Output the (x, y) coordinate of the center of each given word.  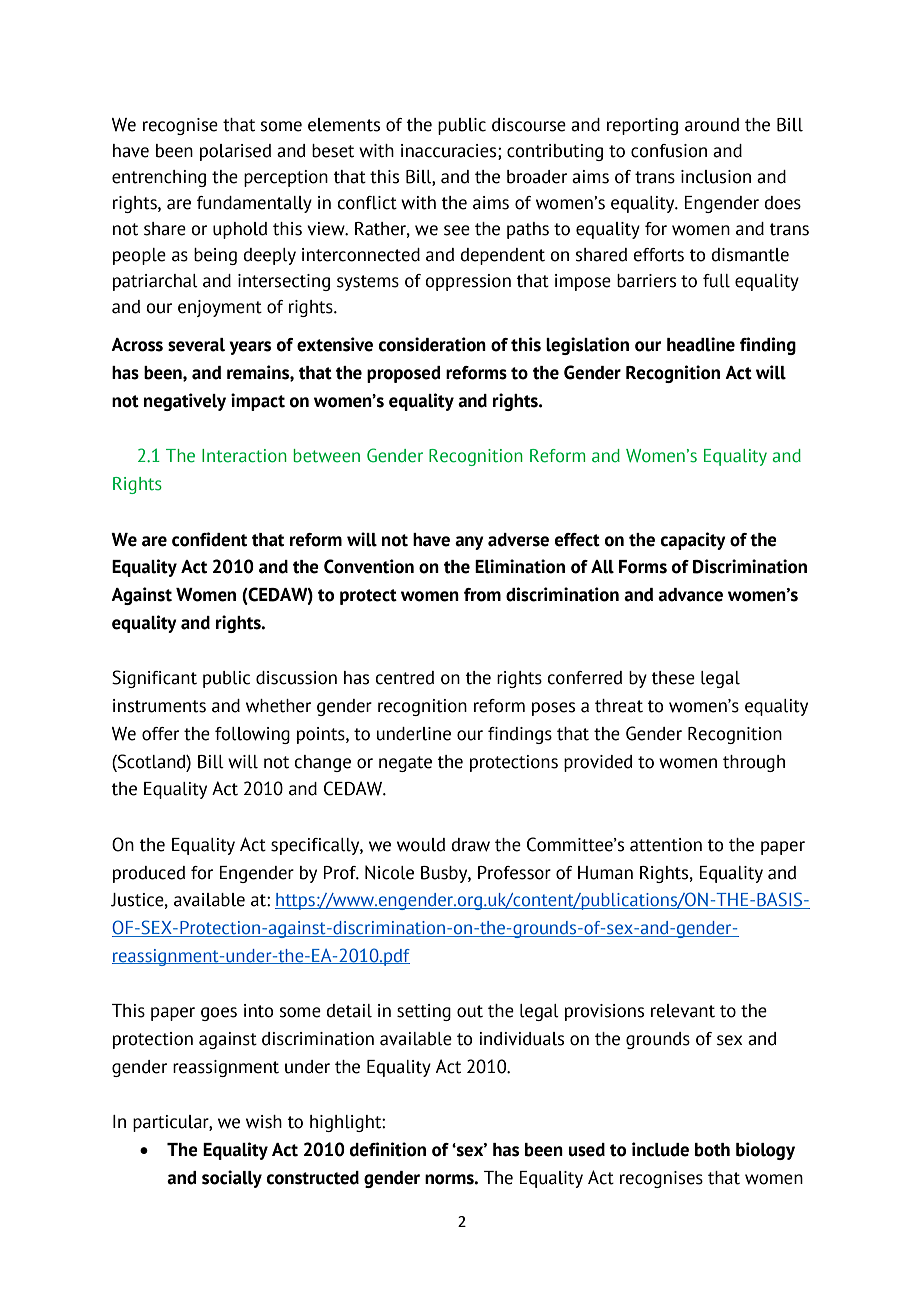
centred (404, 678)
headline (701, 344)
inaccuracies (450, 151)
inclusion (716, 177)
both (712, 1150)
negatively (185, 402)
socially (232, 1179)
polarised (235, 152)
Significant (154, 679)
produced (149, 874)
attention (666, 845)
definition (388, 1149)
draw (470, 845)
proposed (404, 374)
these (673, 678)
